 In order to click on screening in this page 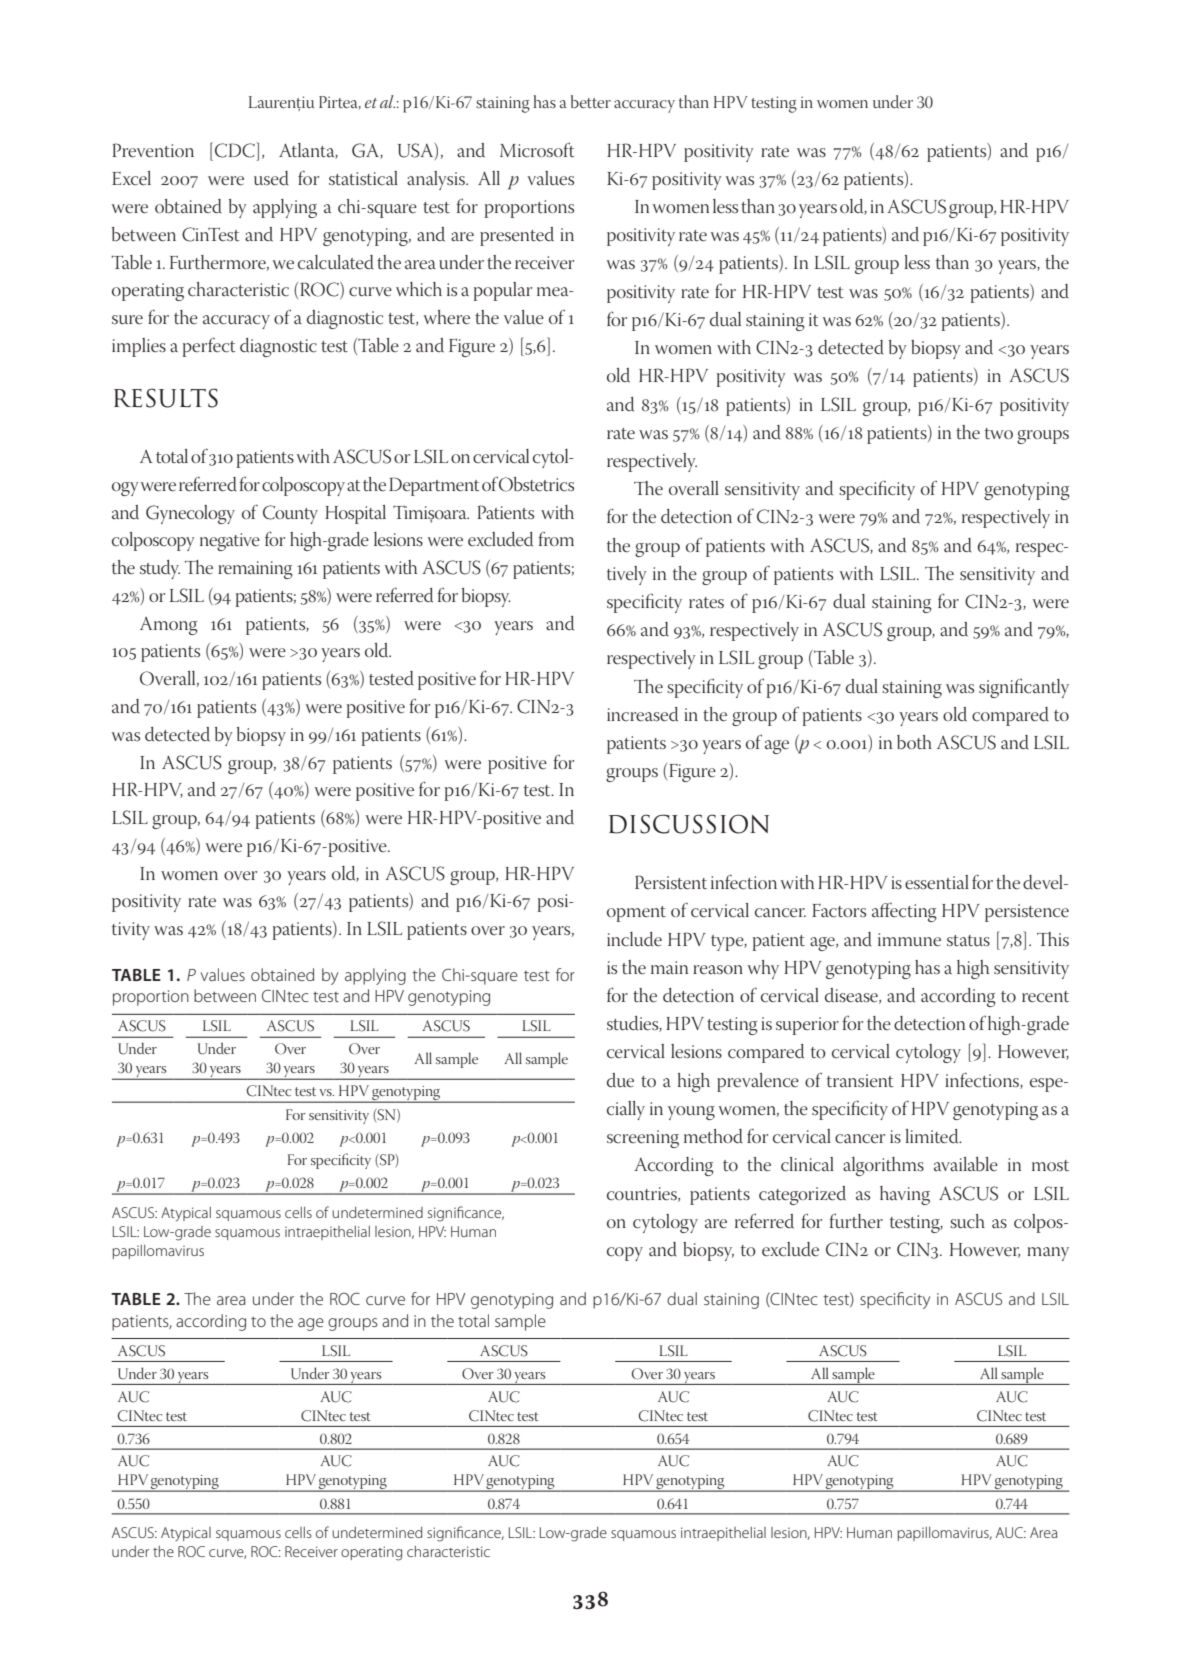, I will do `click(643, 1139)`.
